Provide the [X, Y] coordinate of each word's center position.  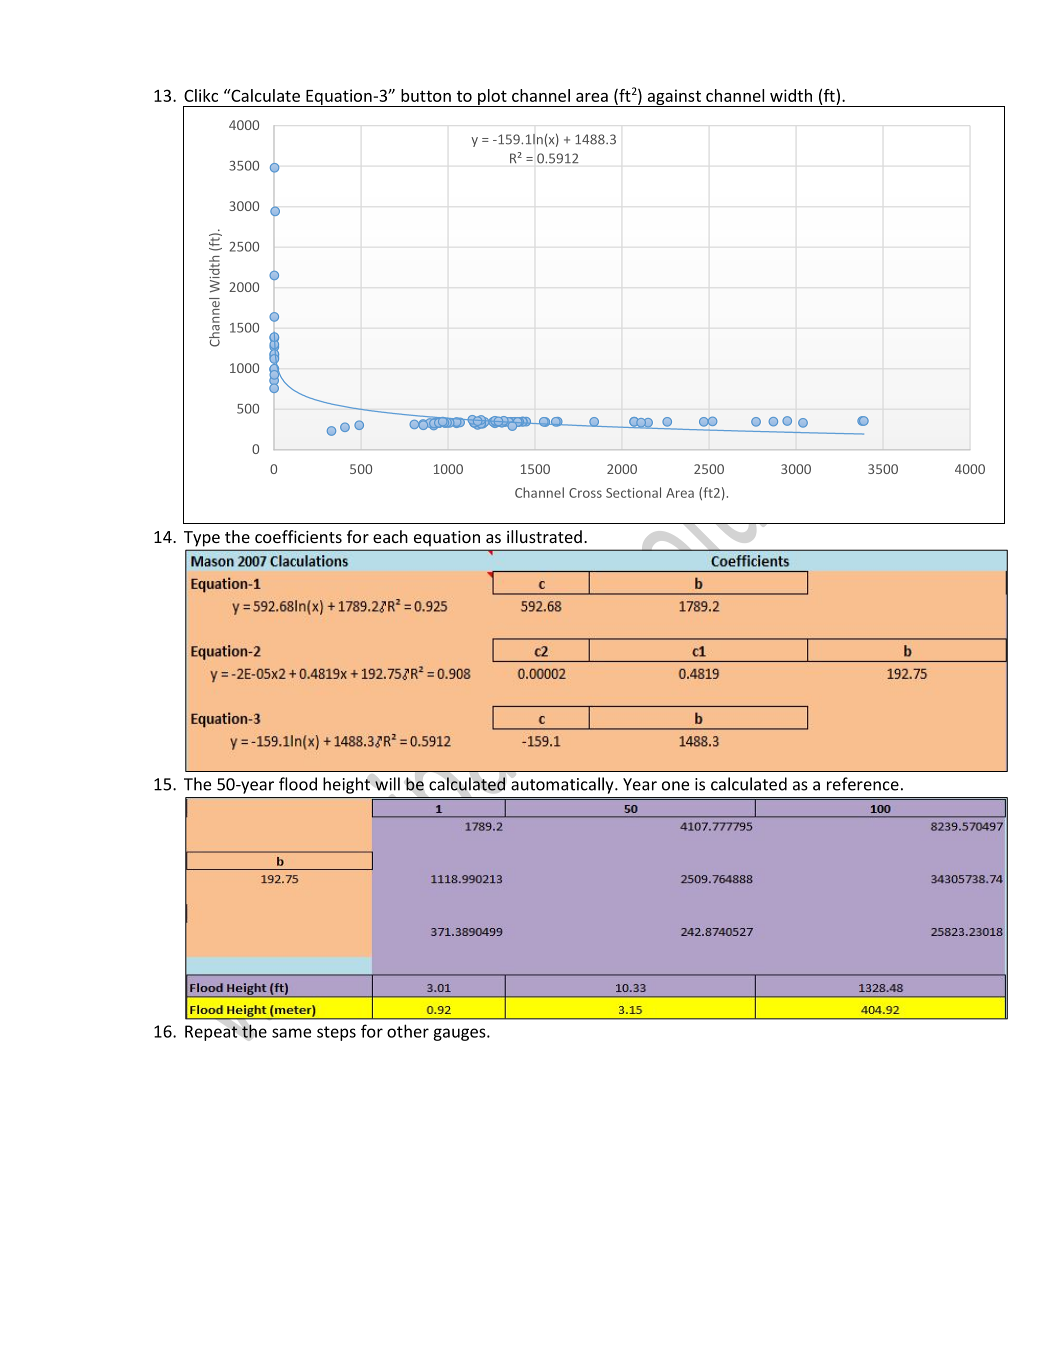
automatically [563, 785]
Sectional [633, 492]
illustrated [544, 536]
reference [863, 784]
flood [298, 784]
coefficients [298, 536]
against [674, 98]
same [291, 1033]
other [408, 1031]
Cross [585, 493]
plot [492, 98]
